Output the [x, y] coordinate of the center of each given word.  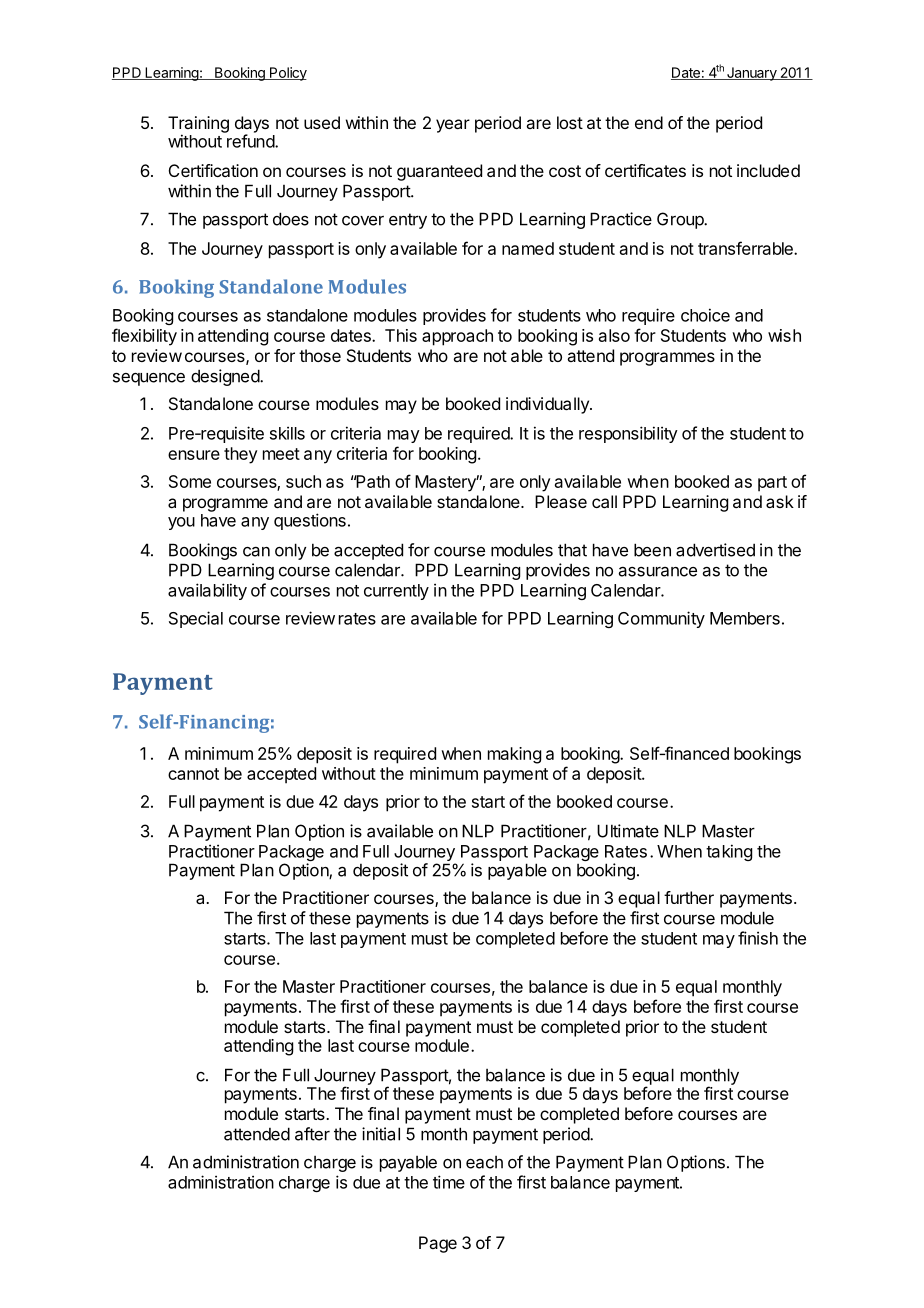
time [449, 1182]
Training [198, 125]
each [484, 1162]
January [752, 74]
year [453, 126]
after [312, 1134]
